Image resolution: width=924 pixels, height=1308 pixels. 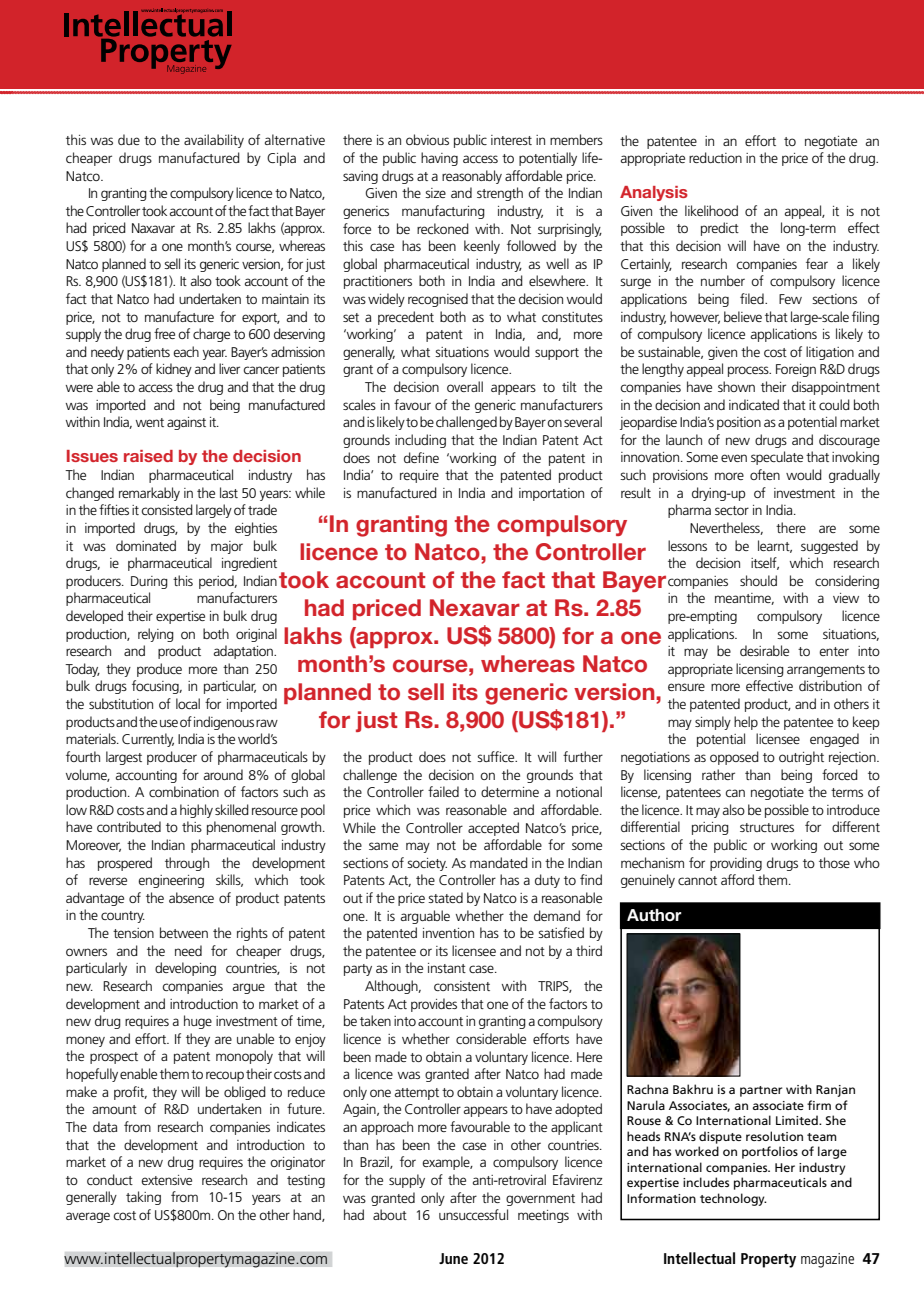 I want to click on local, so click(x=188, y=703).
